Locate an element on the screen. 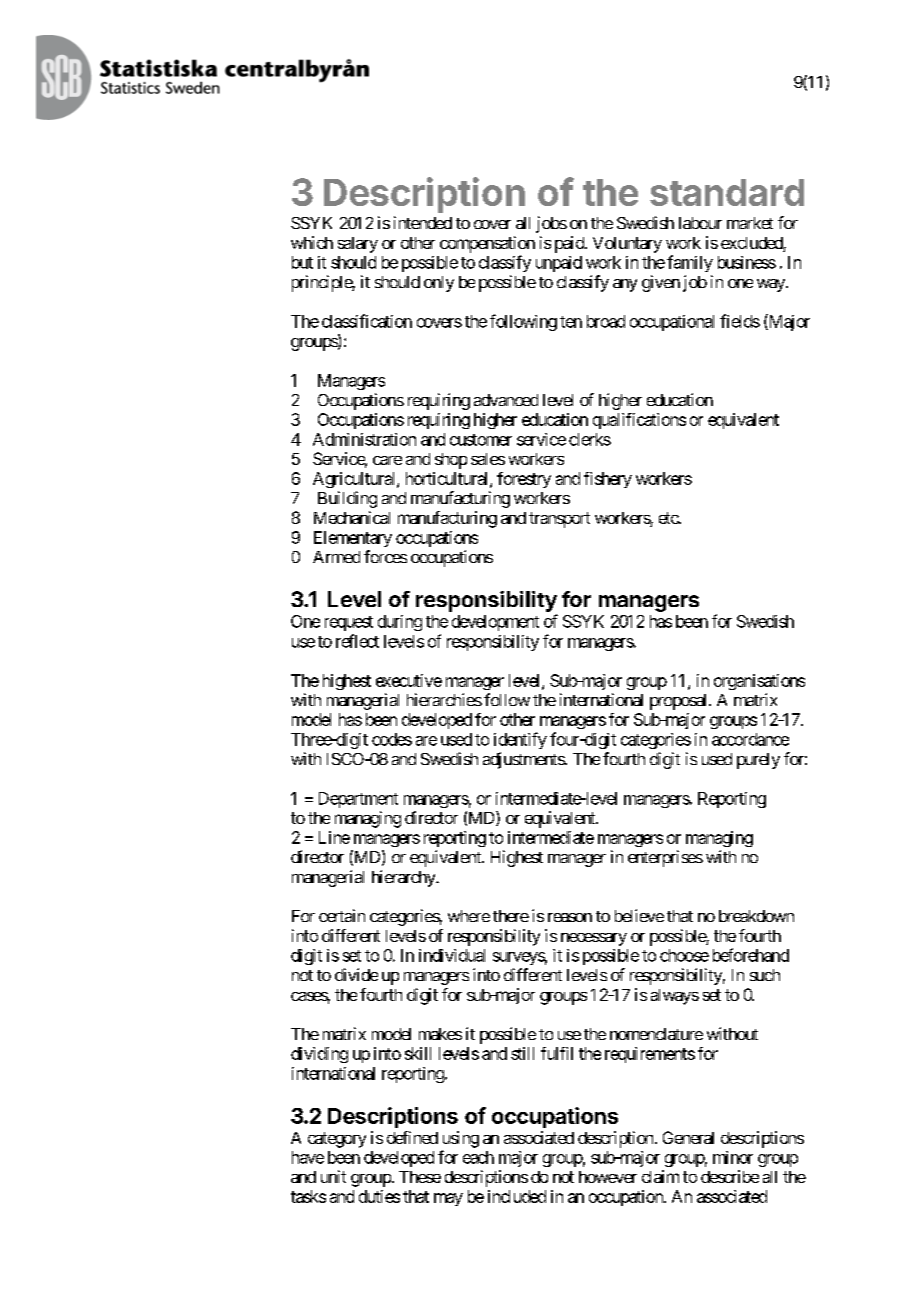 This screenshot has height=1308, width=924. included is located at coordinates (517, 1196).
